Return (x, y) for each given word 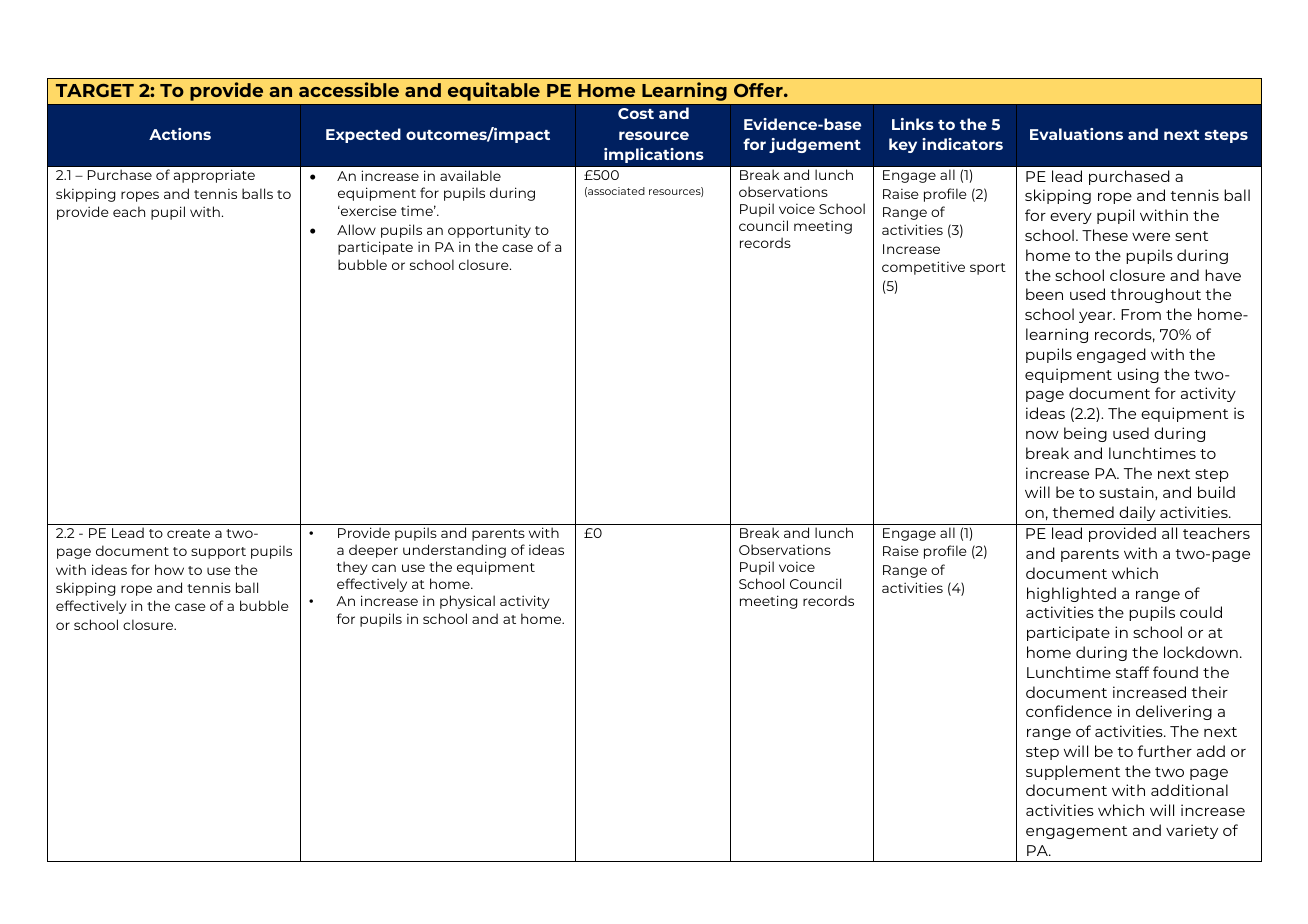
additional (1189, 790)
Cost (636, 113)
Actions (180, 134)
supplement (1073, 772)
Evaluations (1076, 134)
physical (467, 602)
